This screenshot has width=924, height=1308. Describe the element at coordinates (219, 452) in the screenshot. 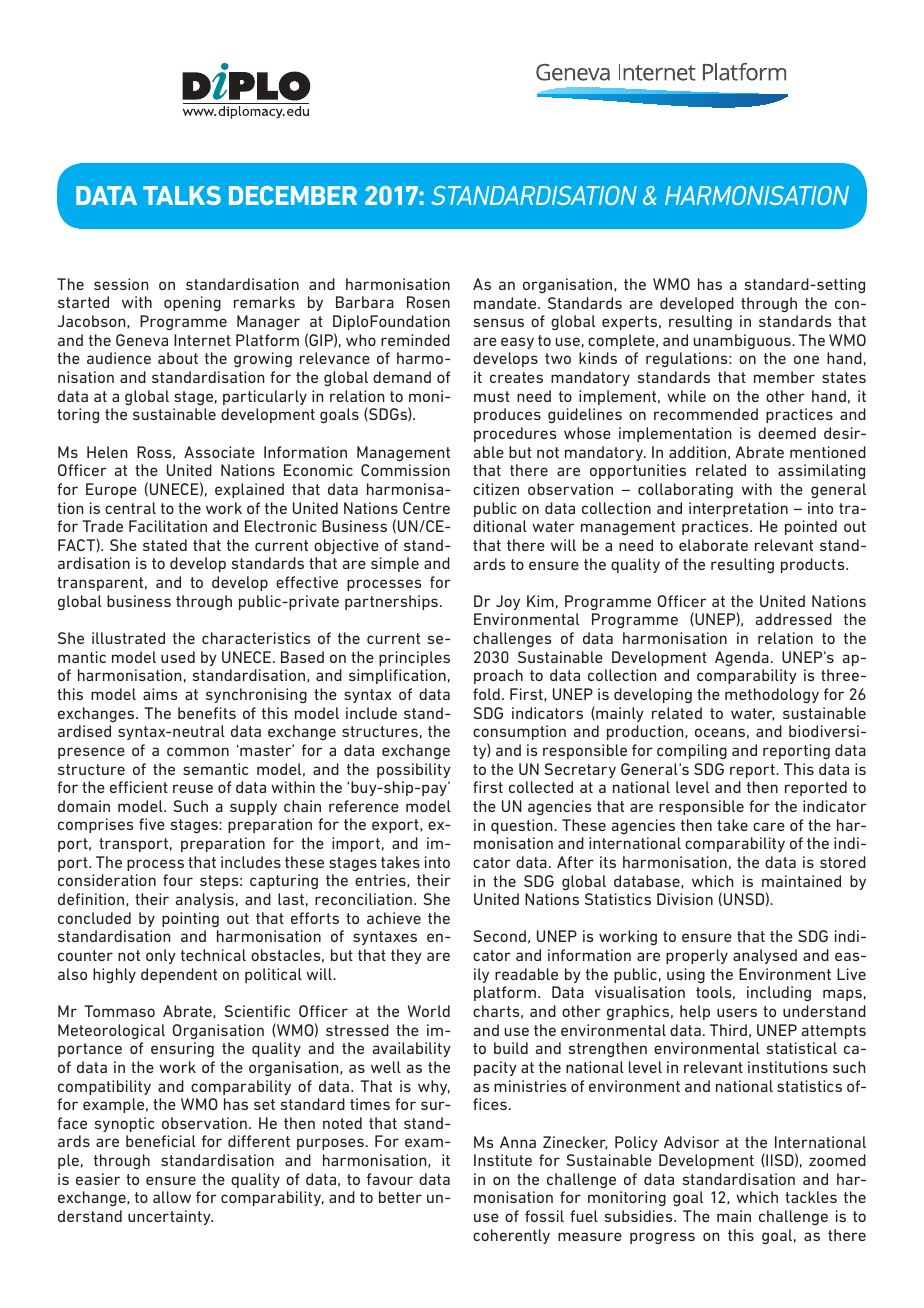

I see `Associate` at that location.
